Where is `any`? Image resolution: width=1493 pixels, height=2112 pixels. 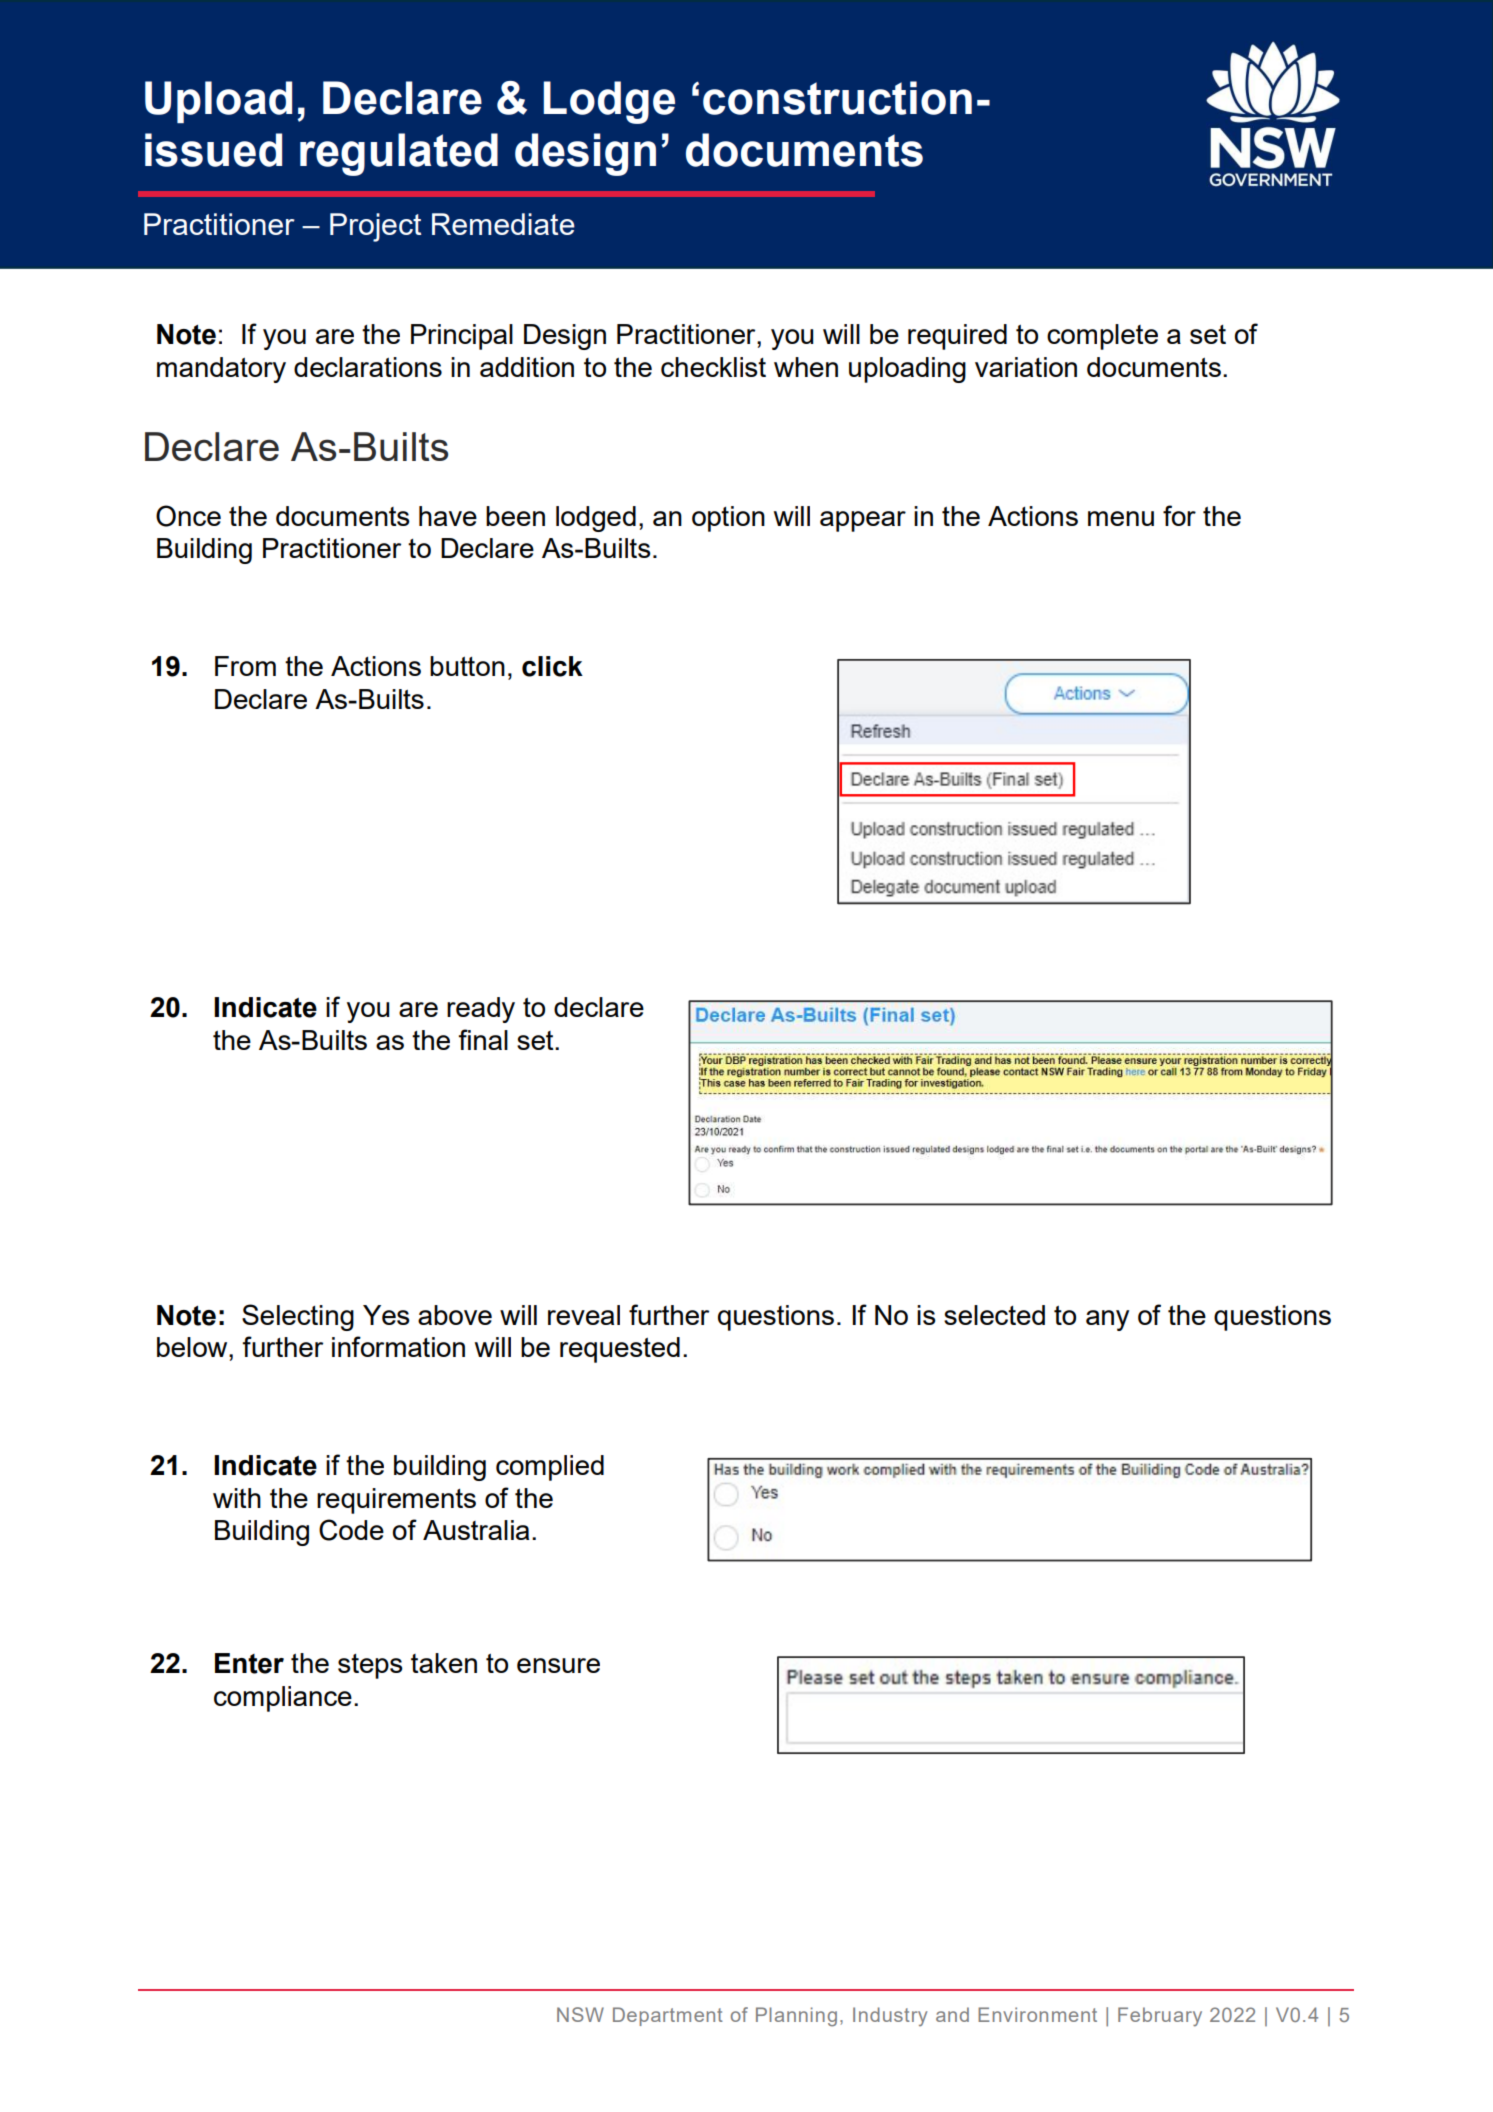
any is located at coordinates (1107, 1320).
